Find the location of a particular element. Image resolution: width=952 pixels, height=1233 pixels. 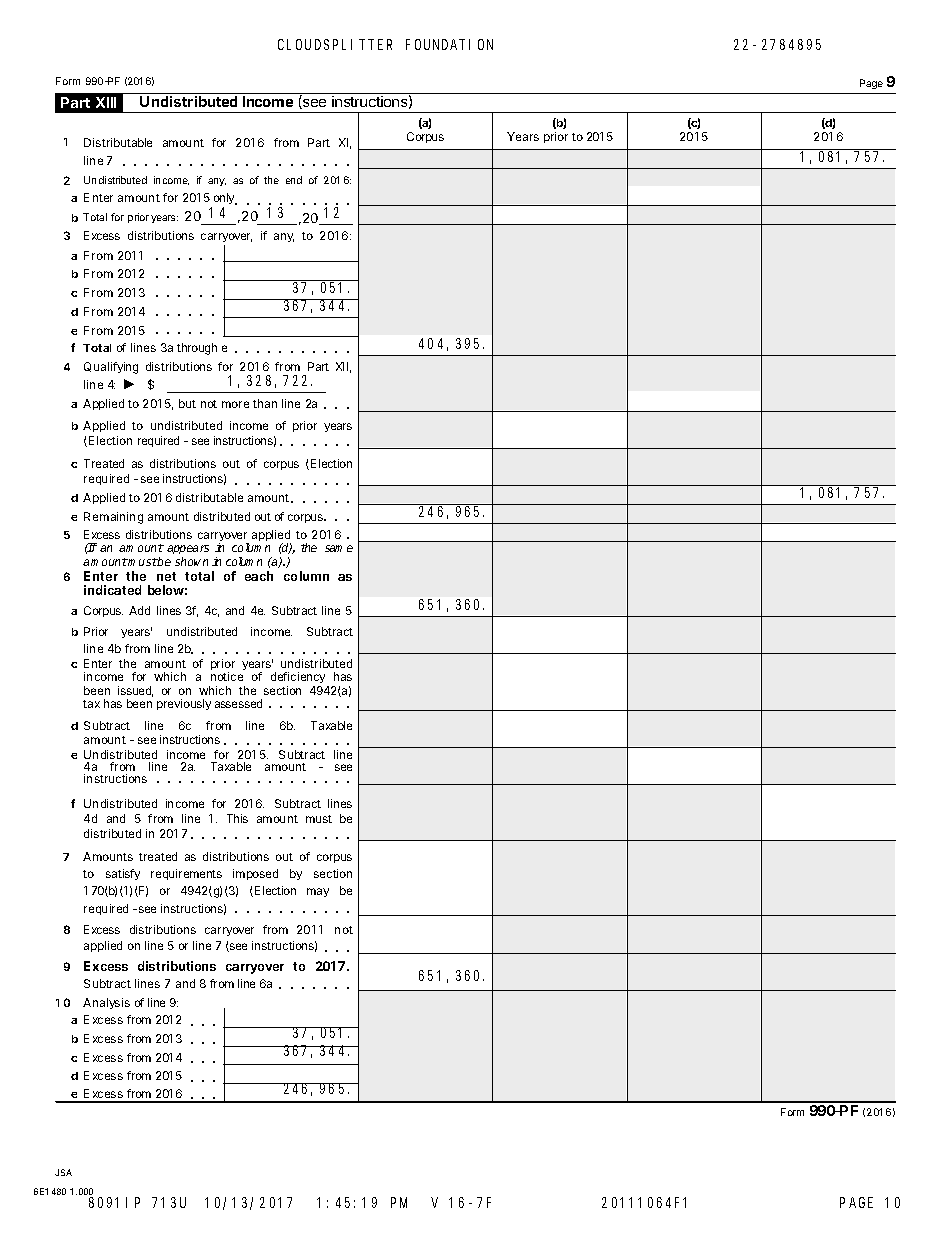

Analysis is located at coordinates (106, 1003).
